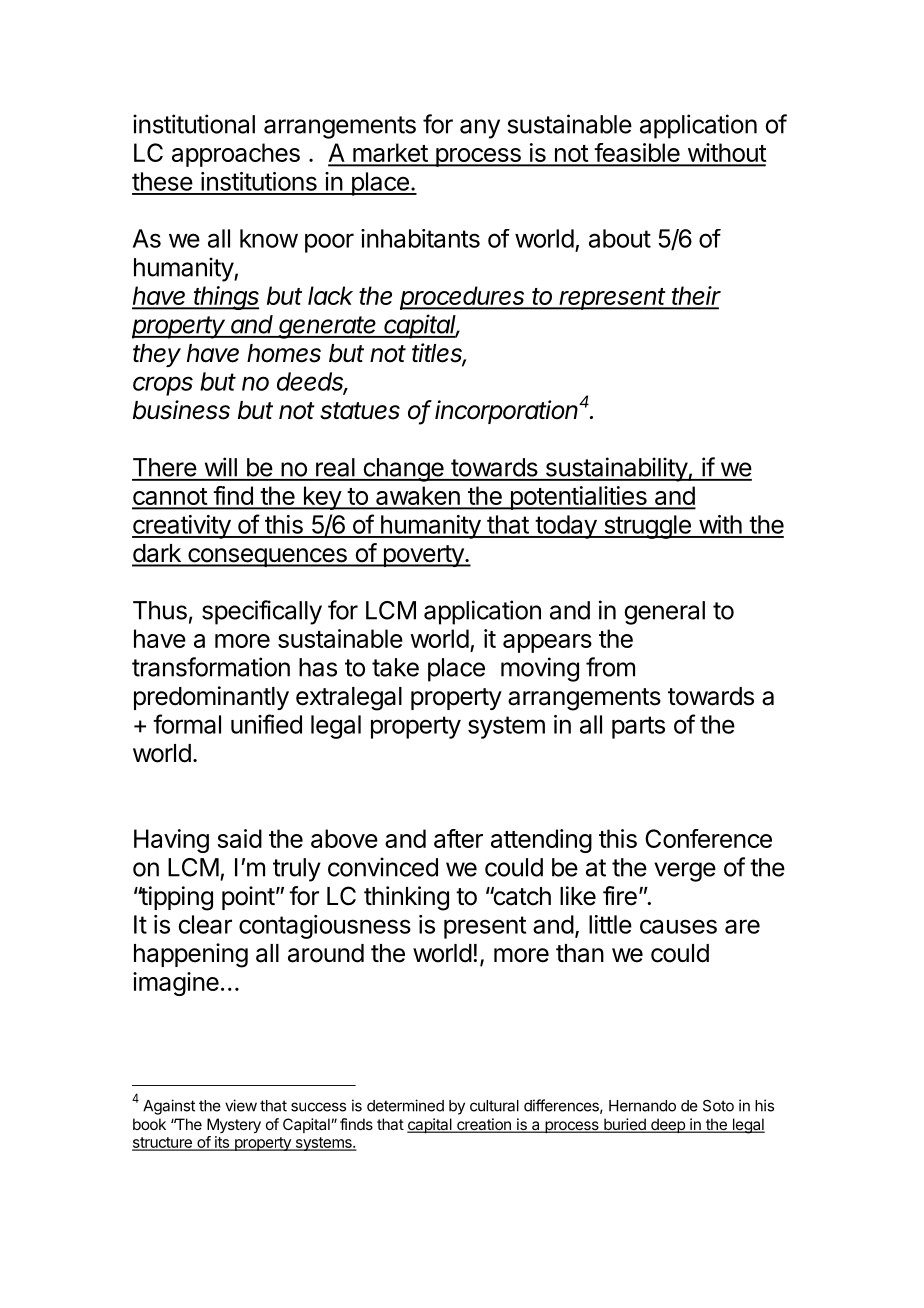  What do you see at coordinates (458, 838) in the screenshot?
I see `after` at bounding box center [458, 838].
